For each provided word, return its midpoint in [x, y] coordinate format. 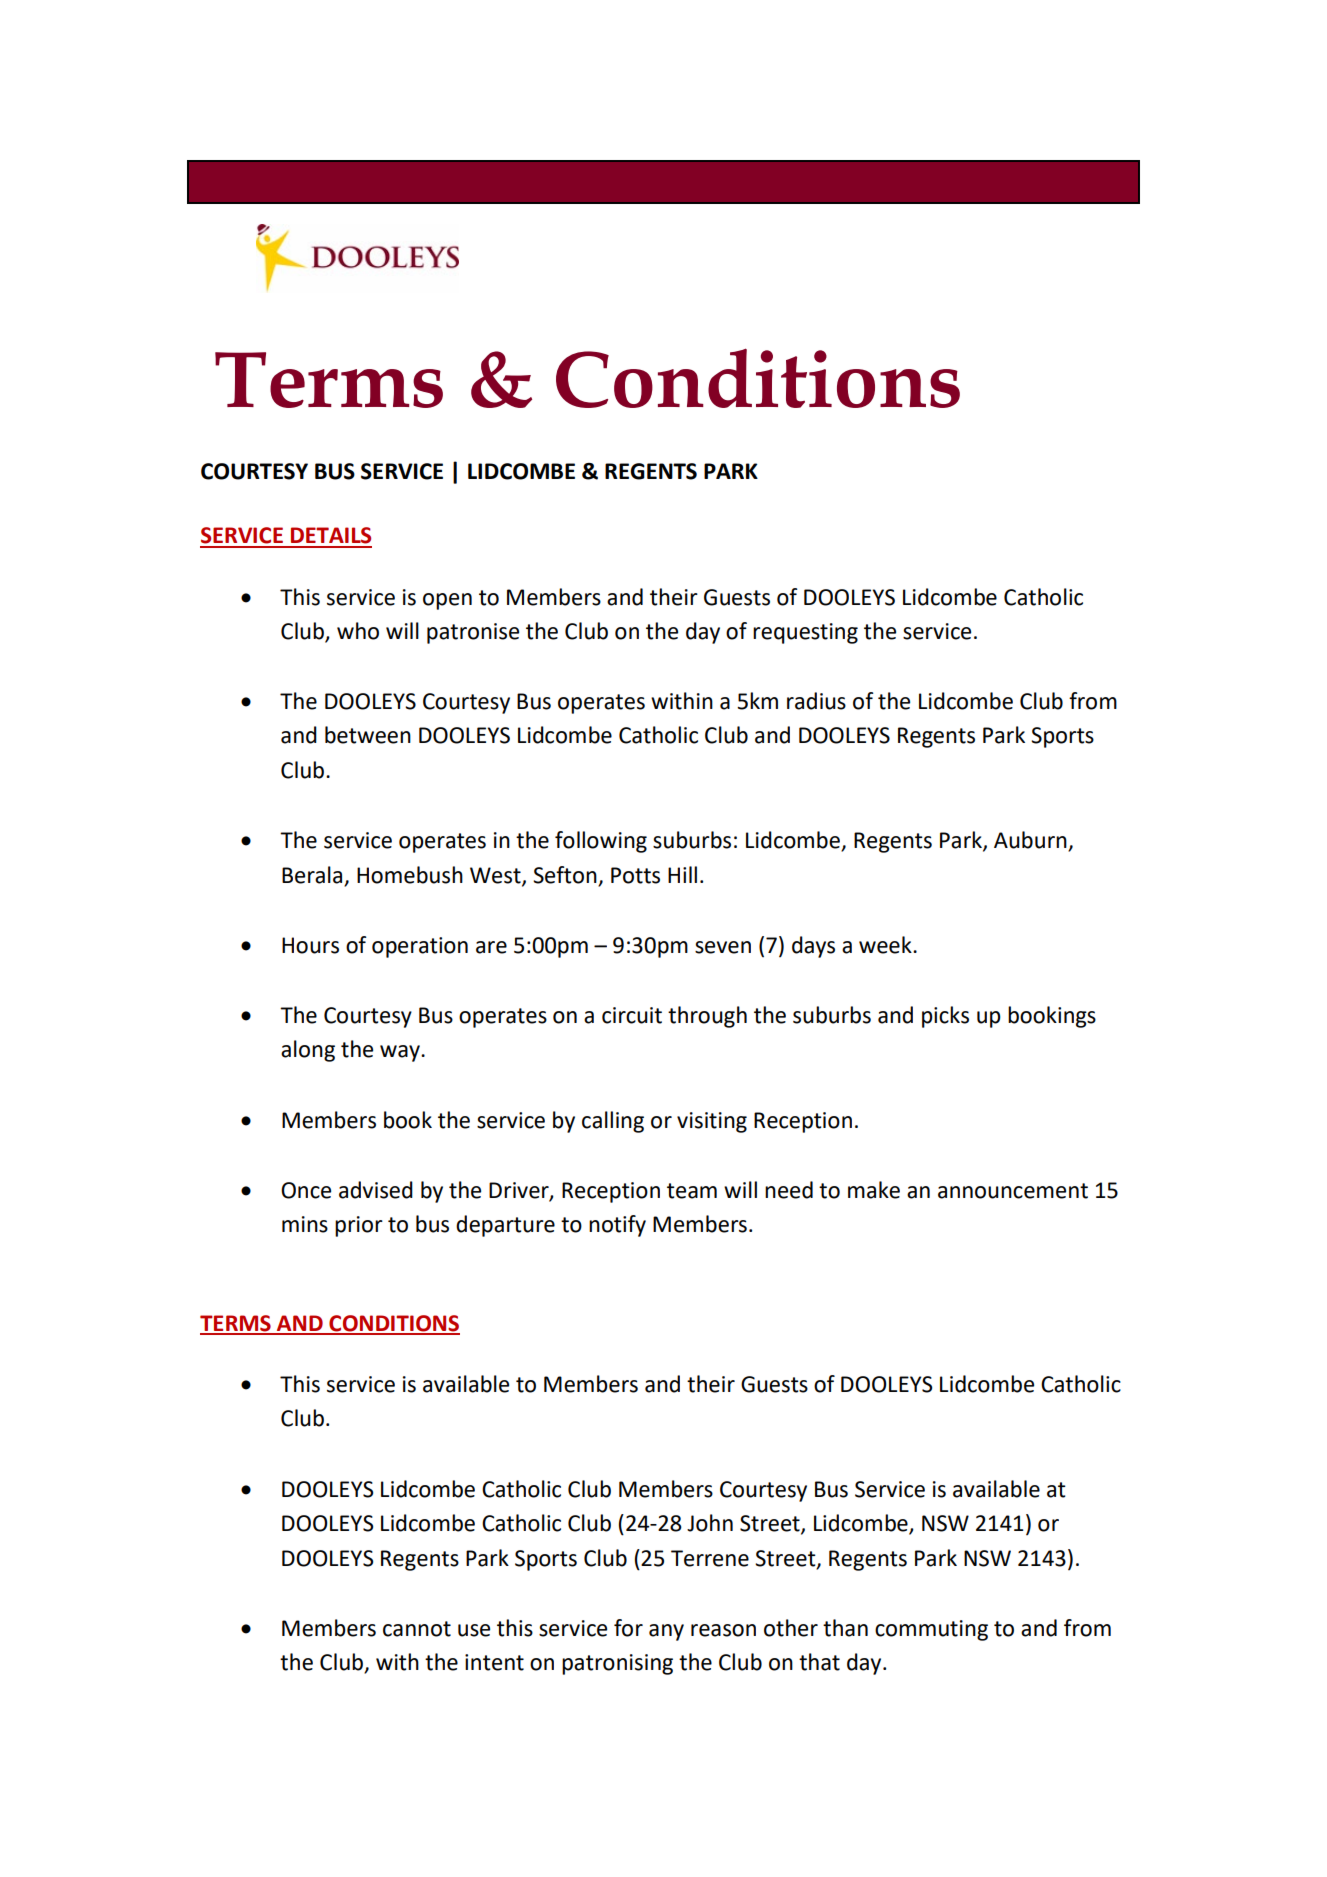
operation [420, 947]
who [358, 631]
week [886, 945]
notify [617, 1226]
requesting [805, 633]
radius [816, 701]
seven [723, 947]
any [666, 1632]
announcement [1013, 1191]
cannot [417, 1629]
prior [359, 1226]
